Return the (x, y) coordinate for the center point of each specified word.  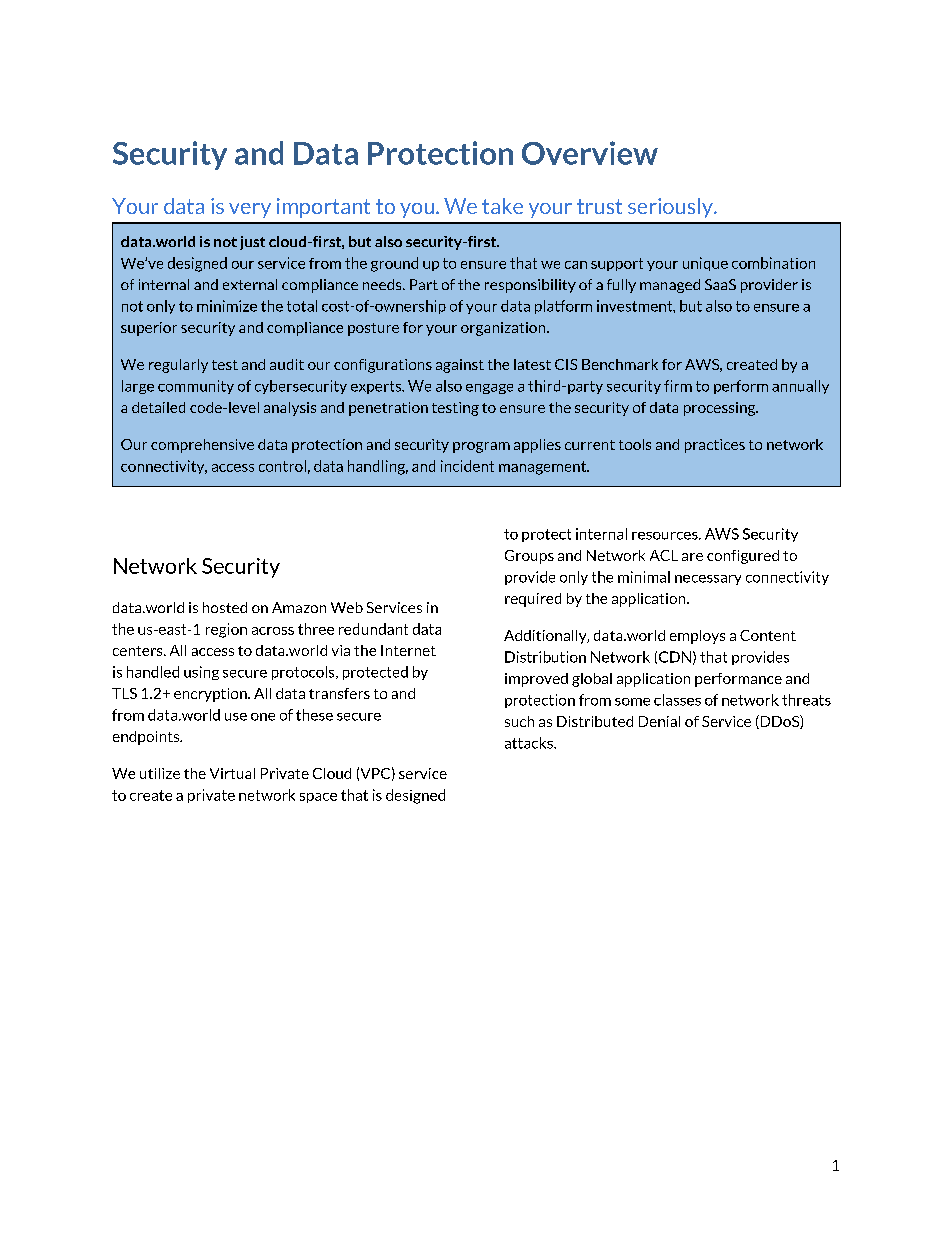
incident (467, 466)
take (502, 206)
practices (715, 446)
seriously (671, 208)
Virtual (232, 773)
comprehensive (202, 446)
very (250, 210)
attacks (530, 743)
